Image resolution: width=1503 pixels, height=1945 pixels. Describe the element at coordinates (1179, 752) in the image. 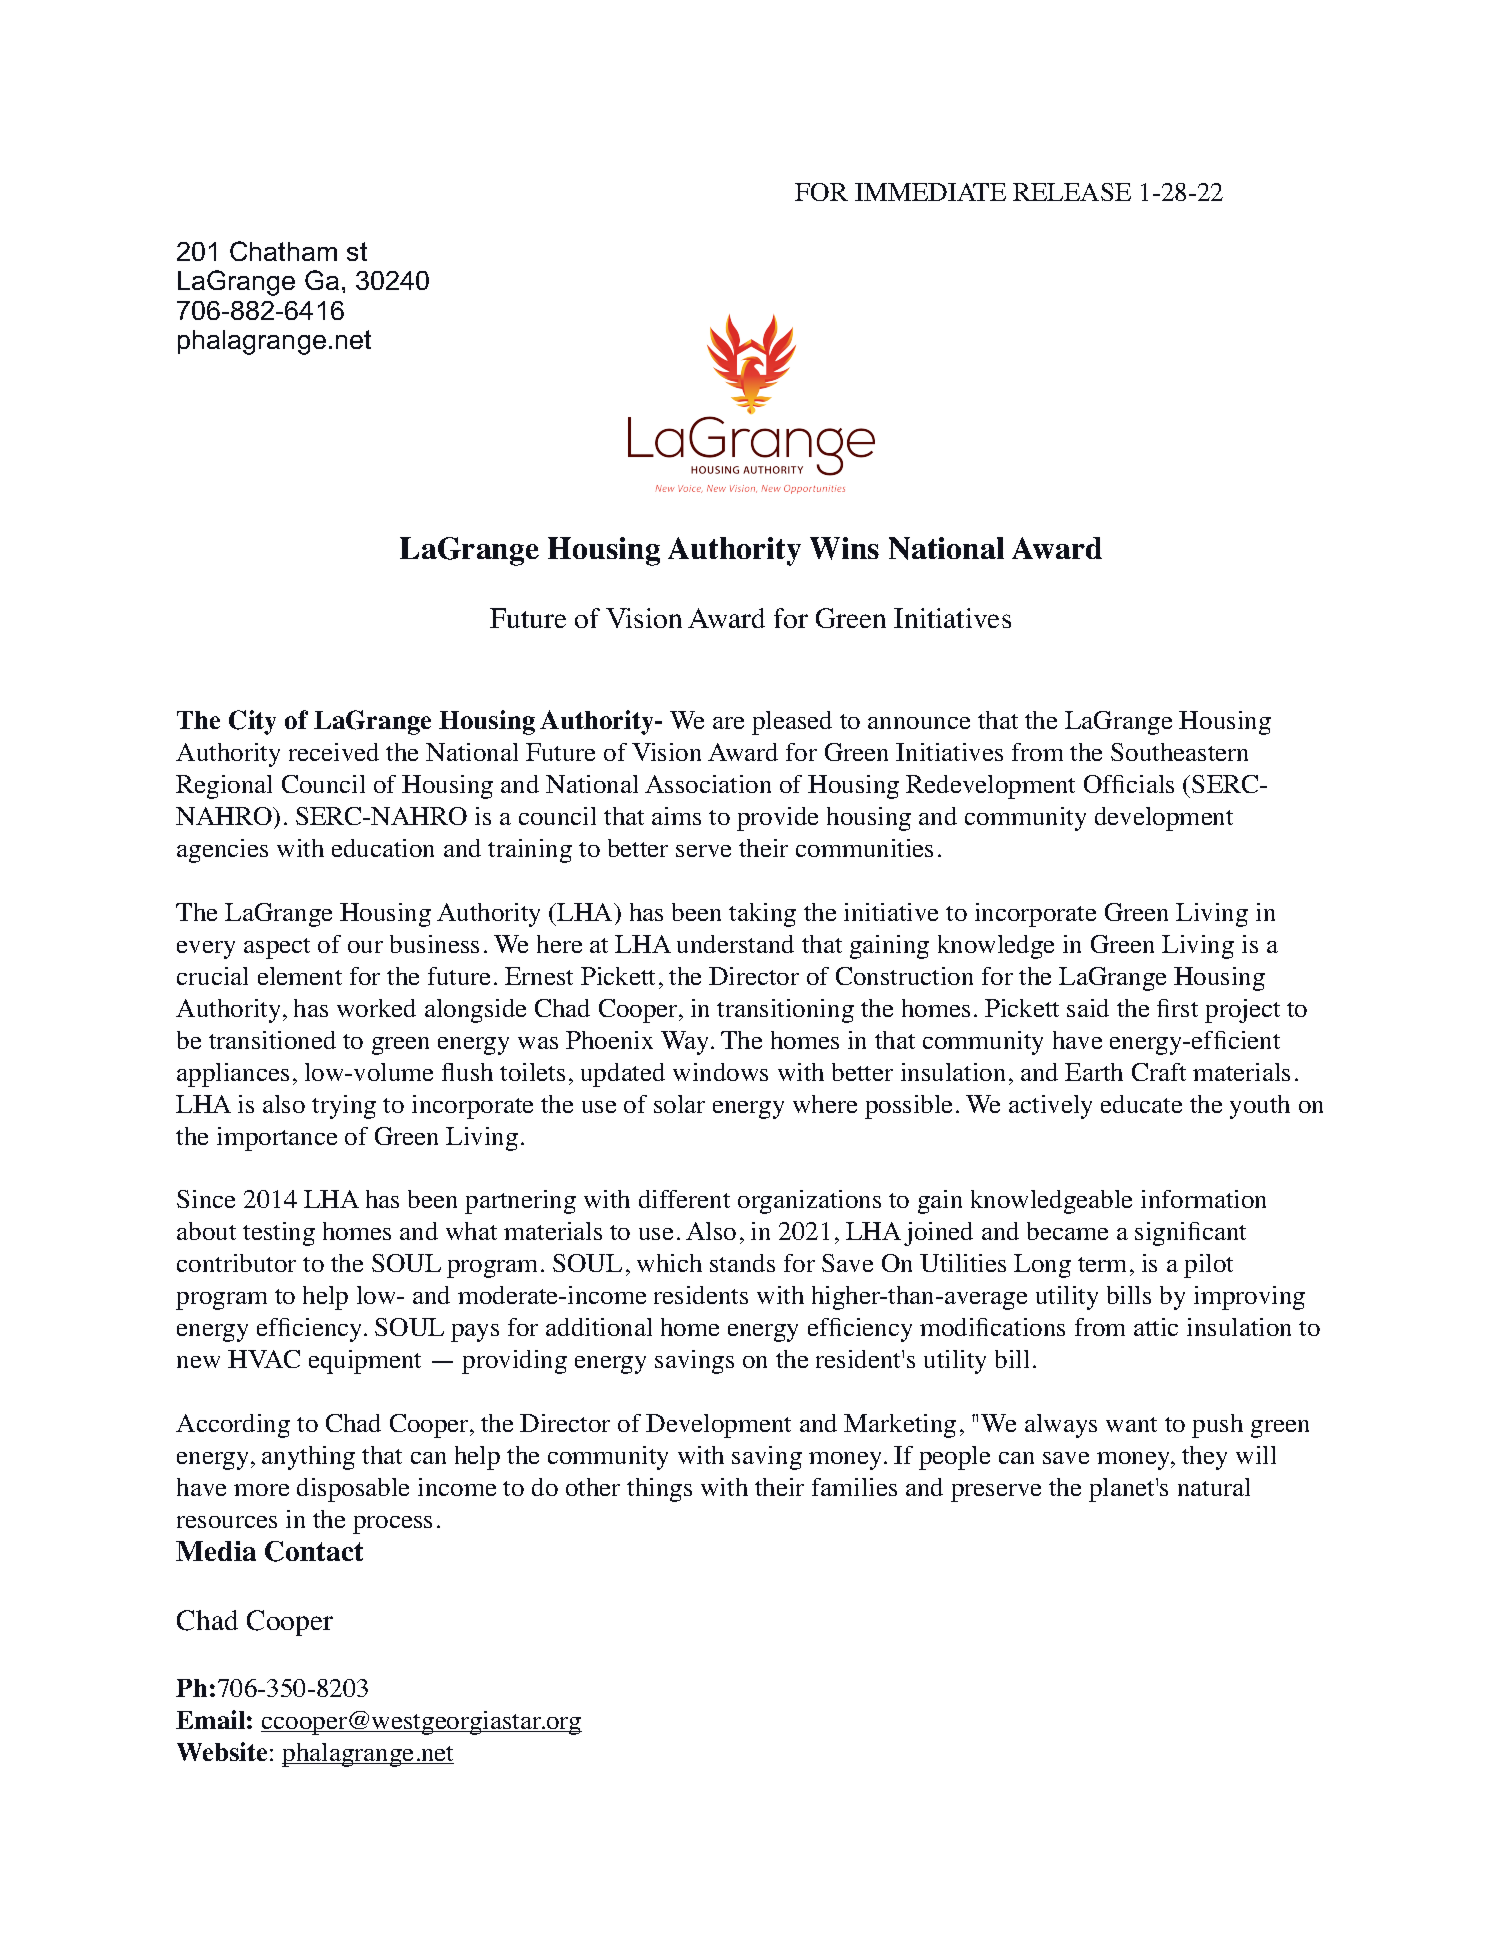

I see `Southeastern` at that location.
